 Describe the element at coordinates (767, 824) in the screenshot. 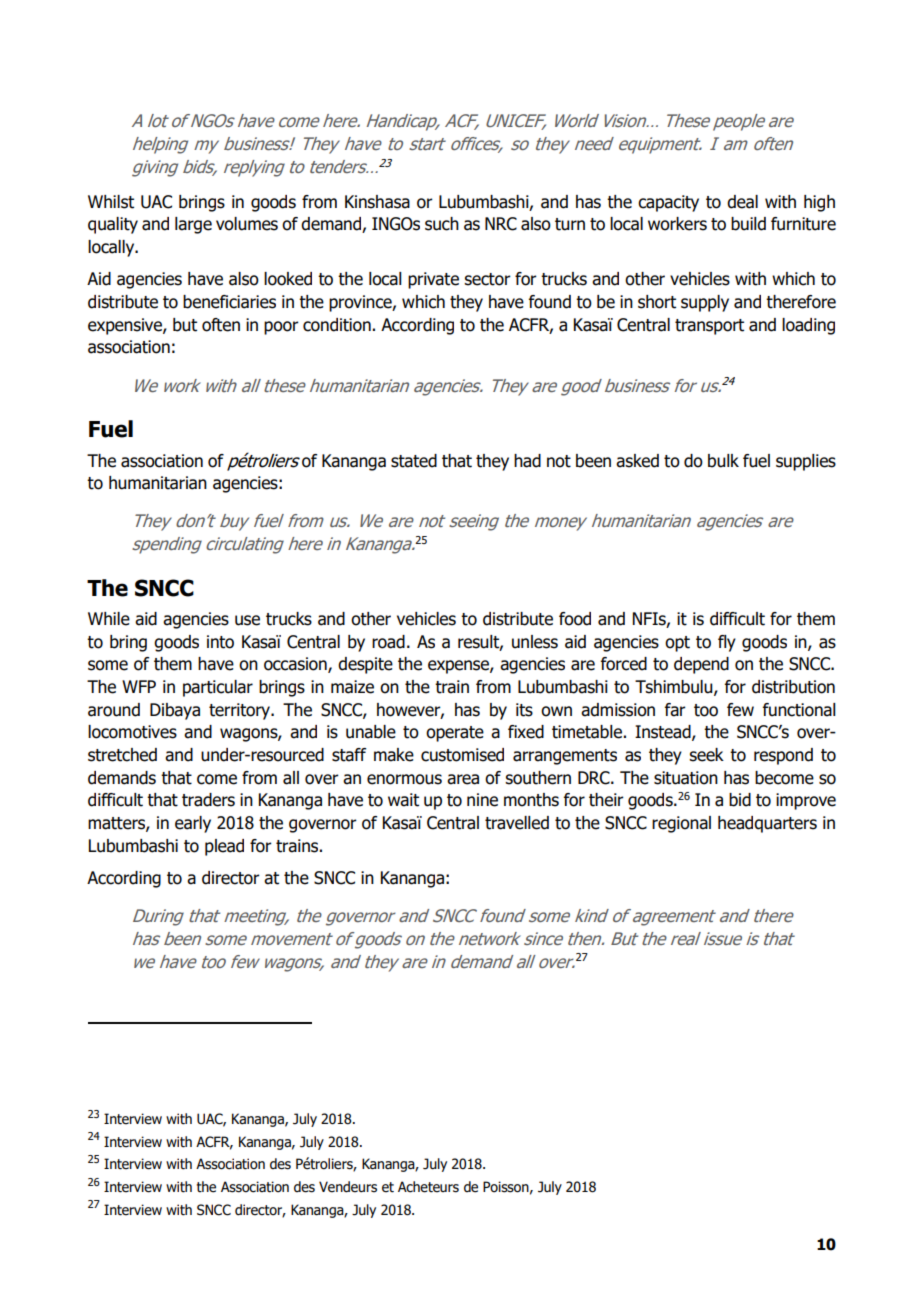

I see `headquarters` at that location.
